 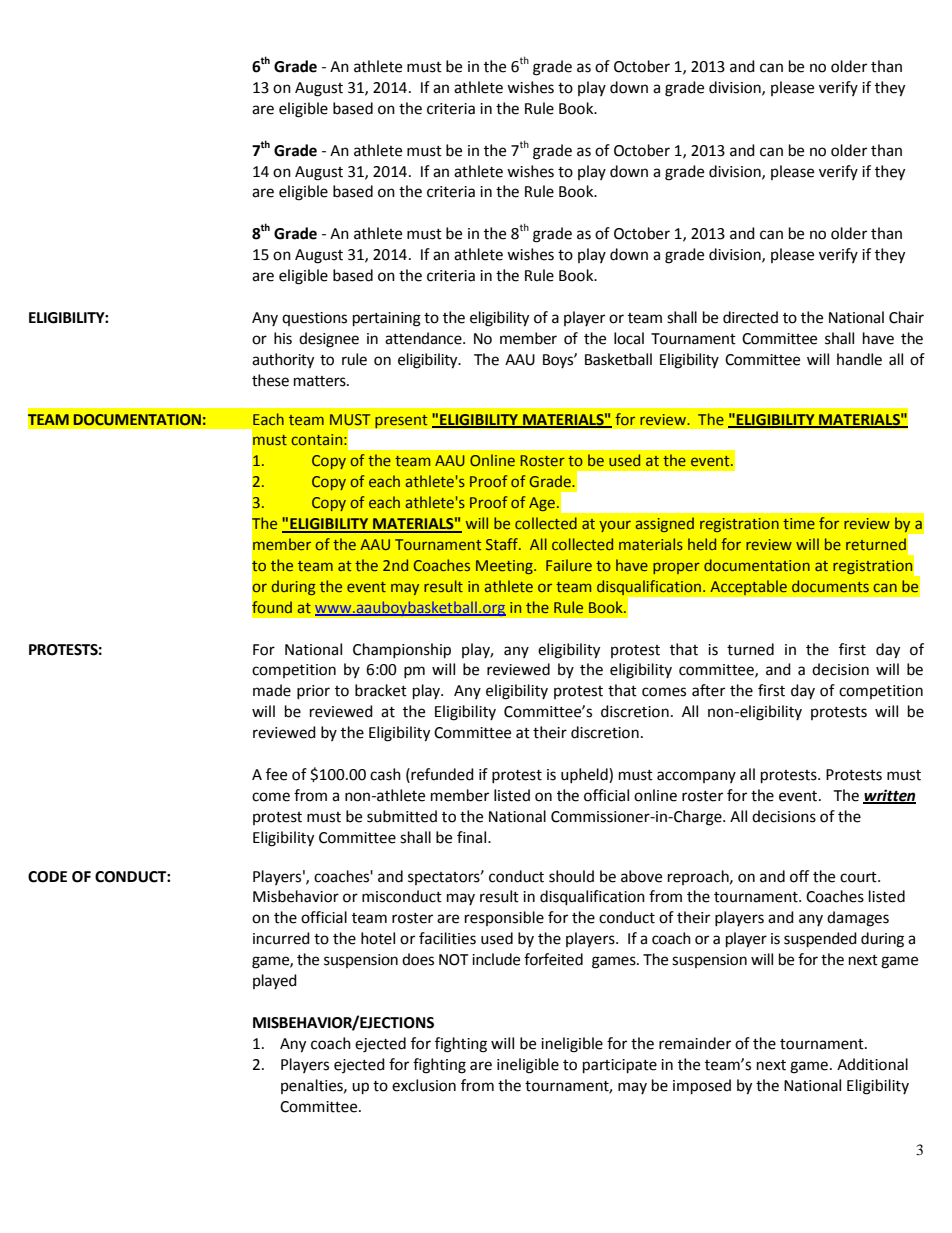 I want to click on made, so click(x=272, y=690).
